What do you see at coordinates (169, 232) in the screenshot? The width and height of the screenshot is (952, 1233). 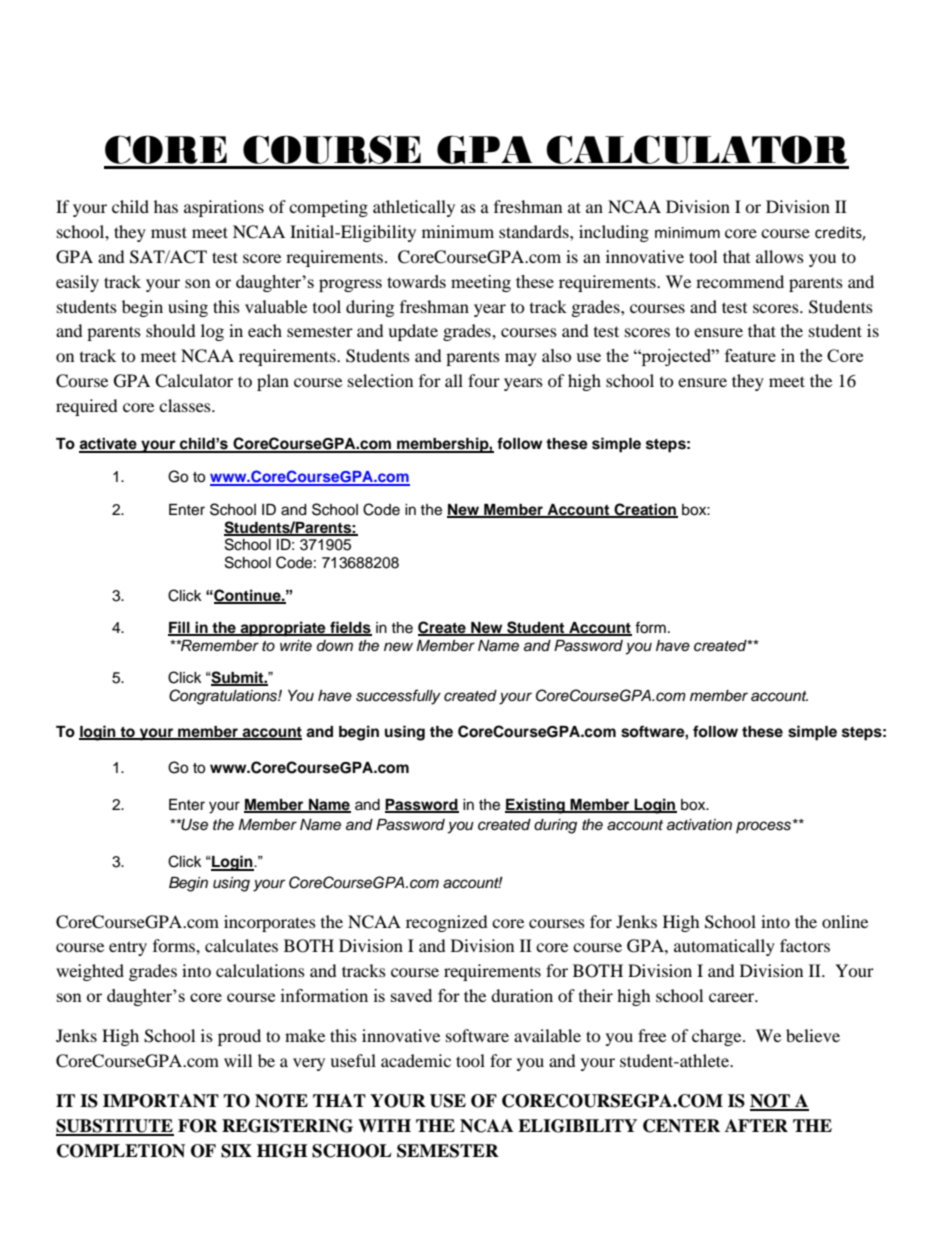 I see `must` at bounding box center [169, 232].
